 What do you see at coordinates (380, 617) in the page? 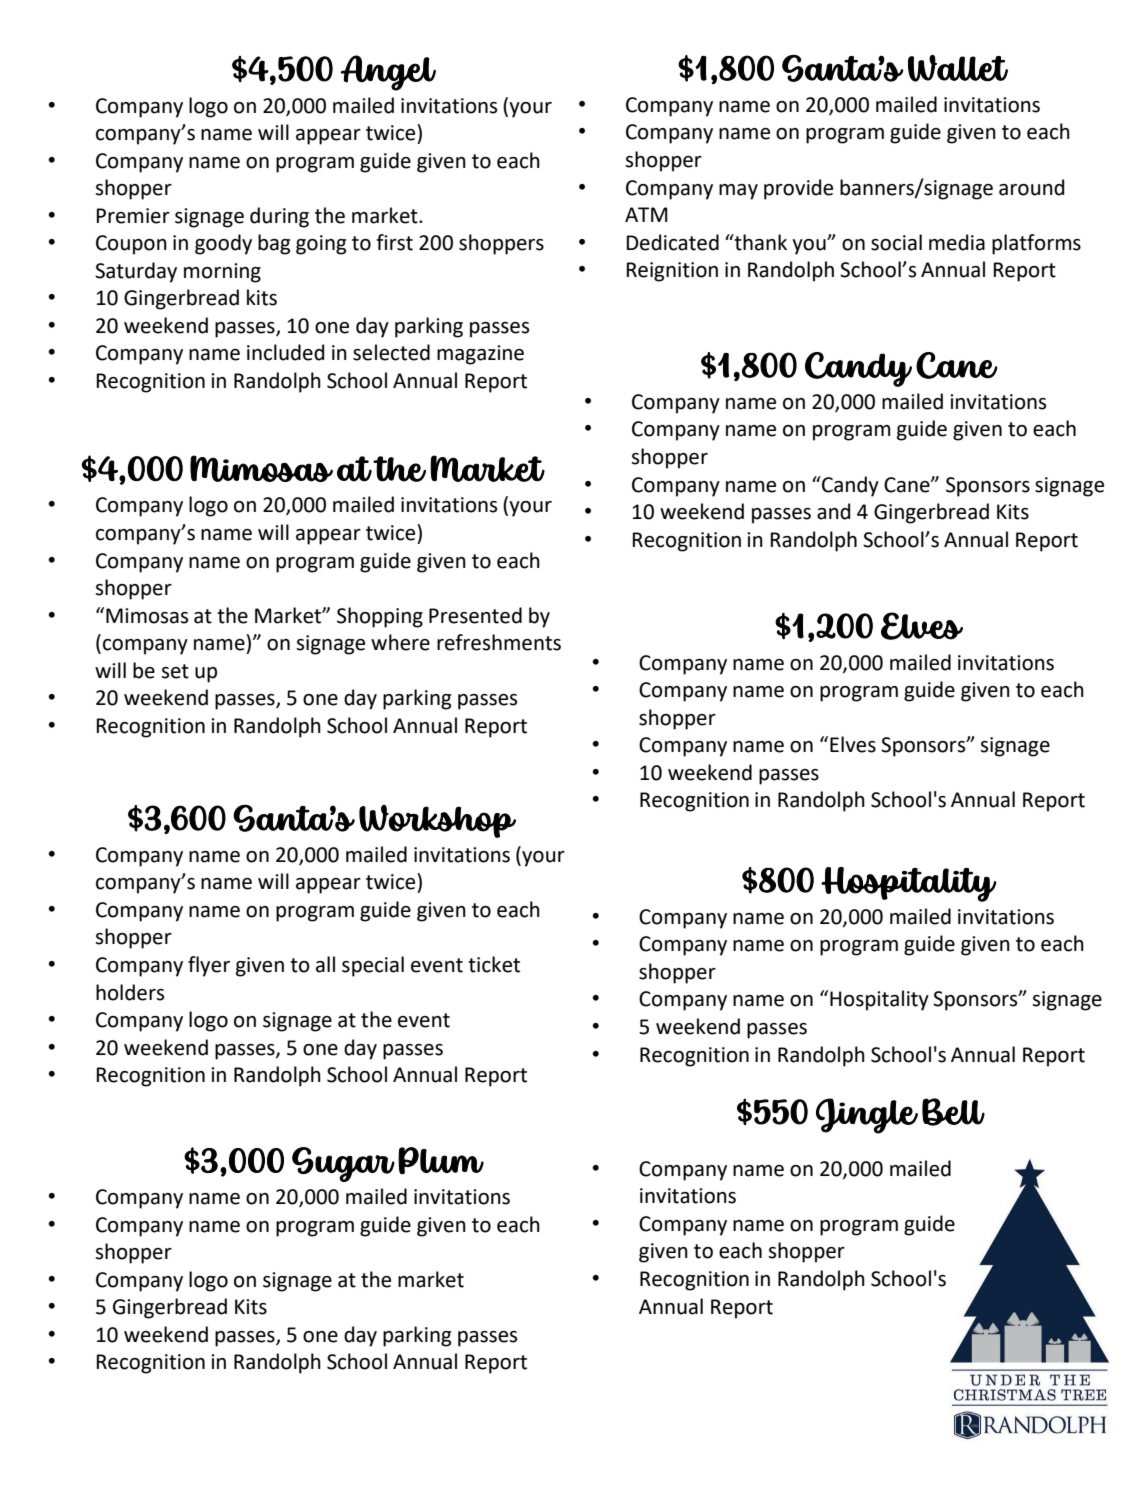
I see `Shopping` at bounding box center [380, 617].
